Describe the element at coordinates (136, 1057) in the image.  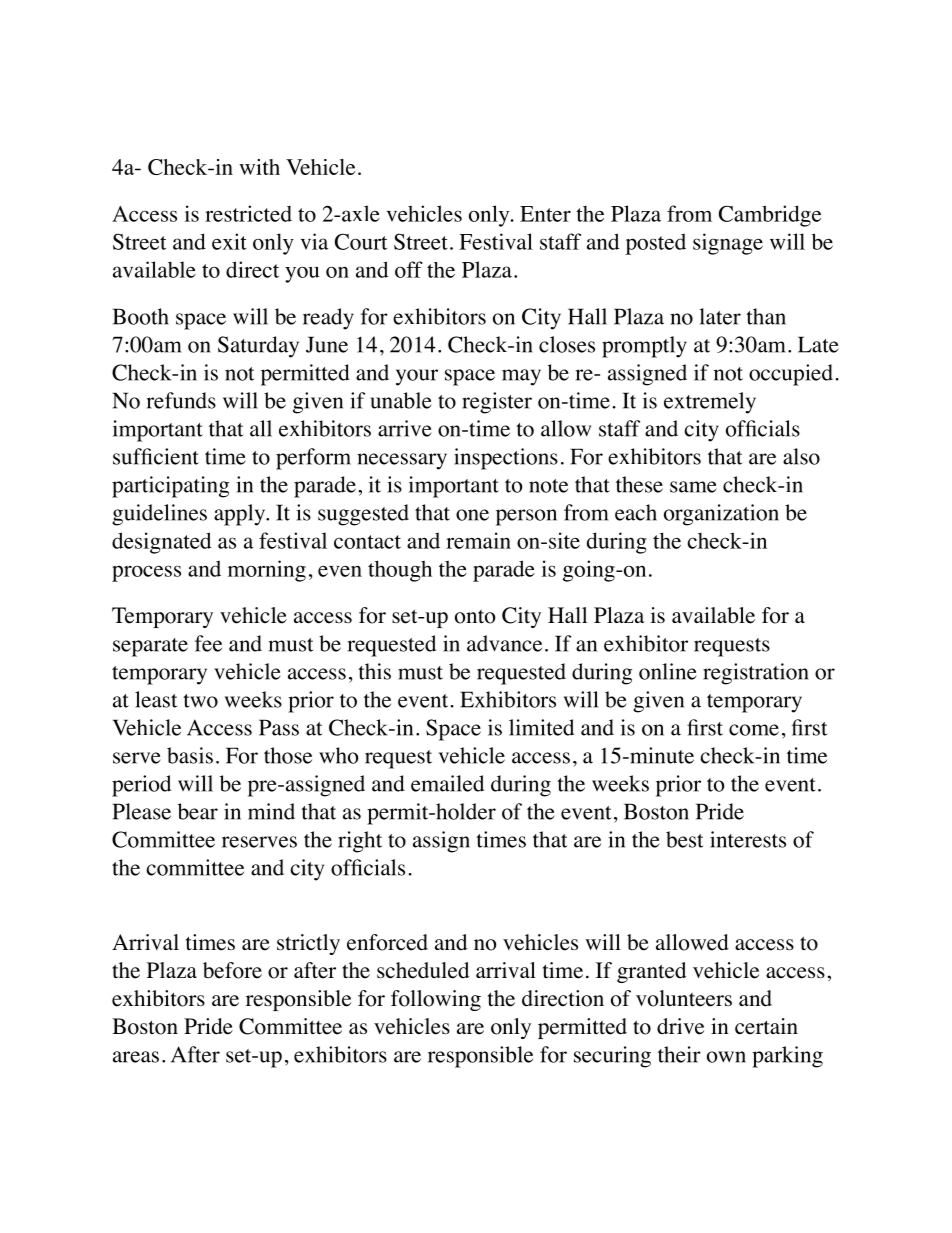
I see `areas` at that location.
